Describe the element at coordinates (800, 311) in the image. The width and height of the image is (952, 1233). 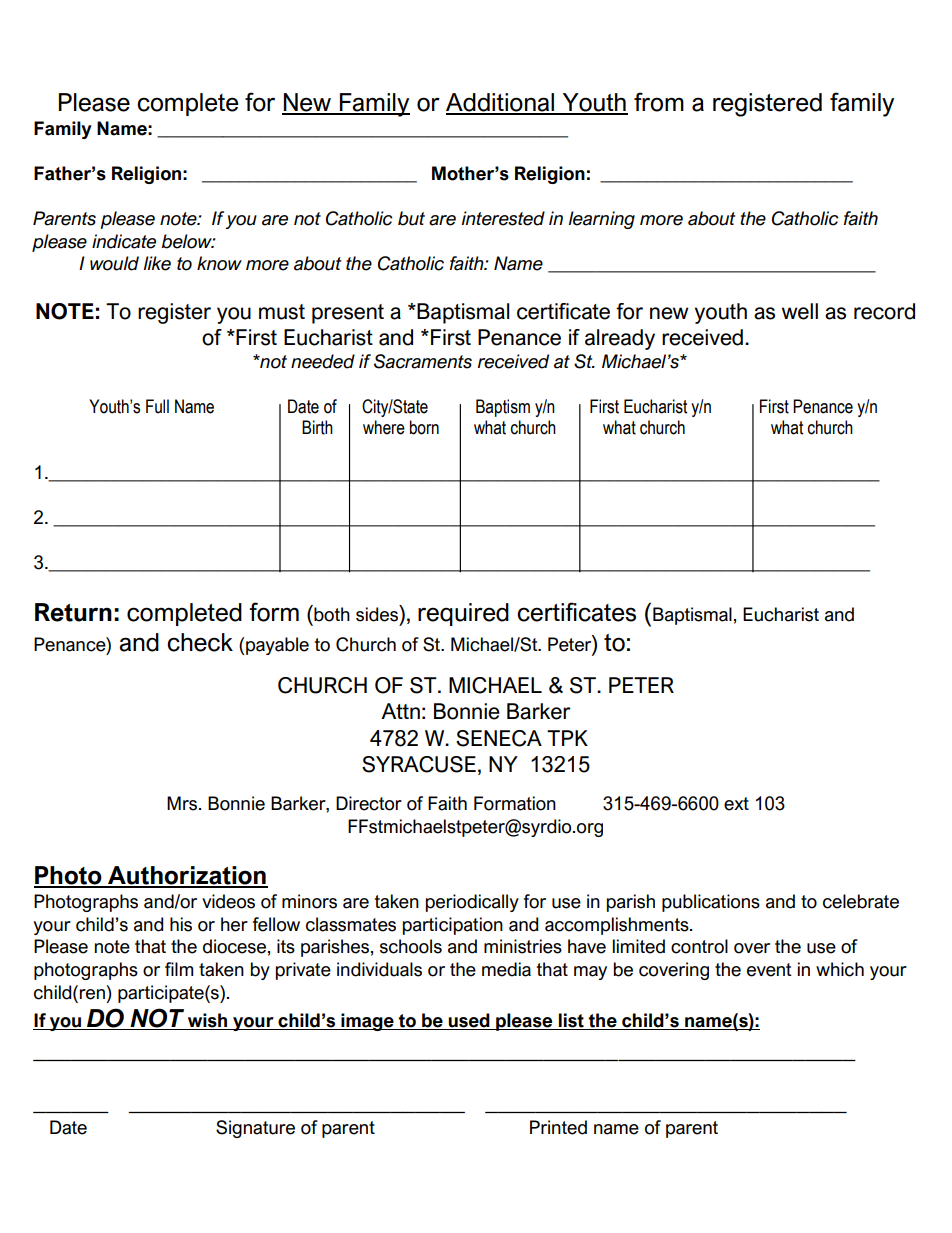
I see `well` at that location.
